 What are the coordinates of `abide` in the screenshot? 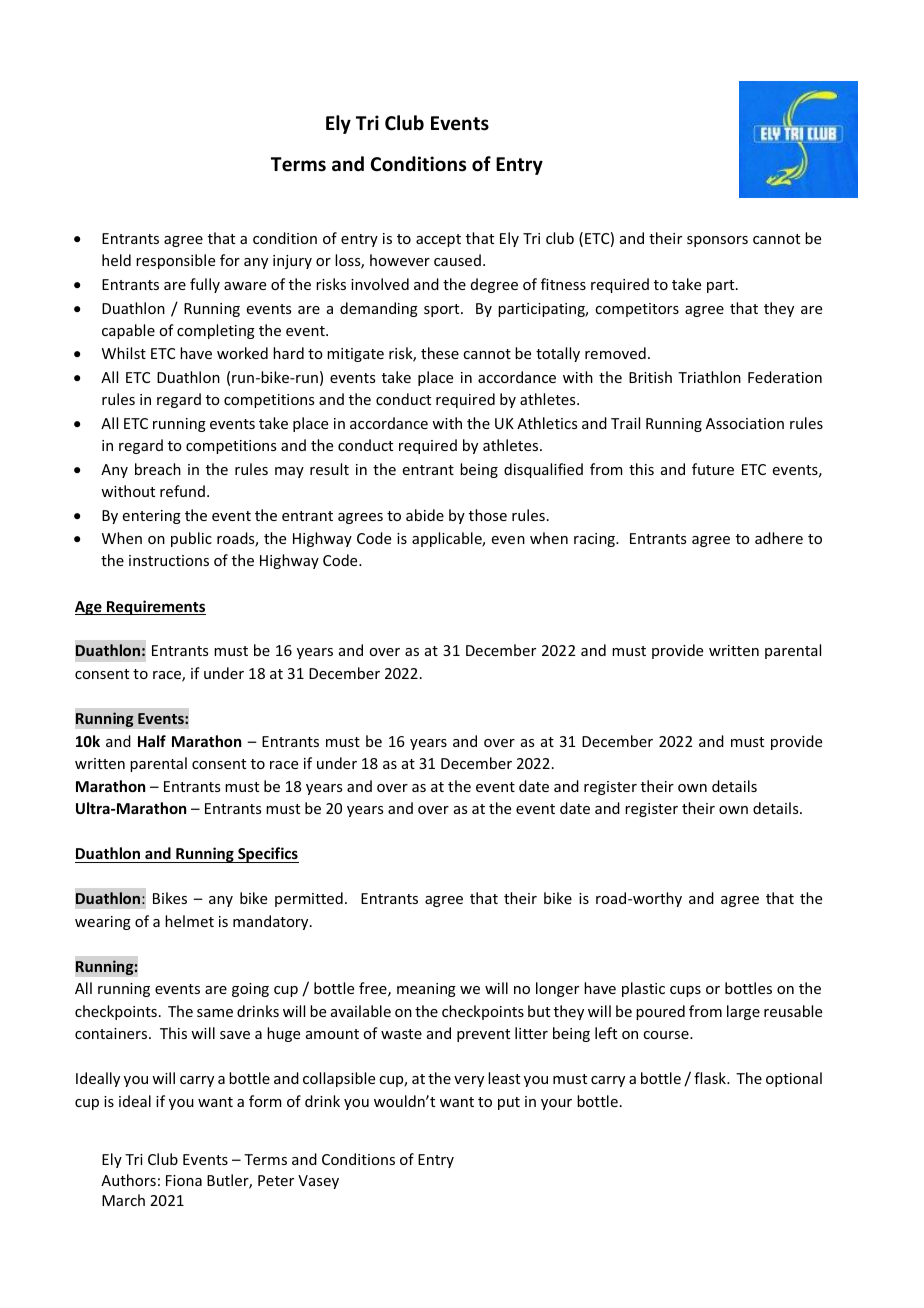 It's located at (425, 515).
